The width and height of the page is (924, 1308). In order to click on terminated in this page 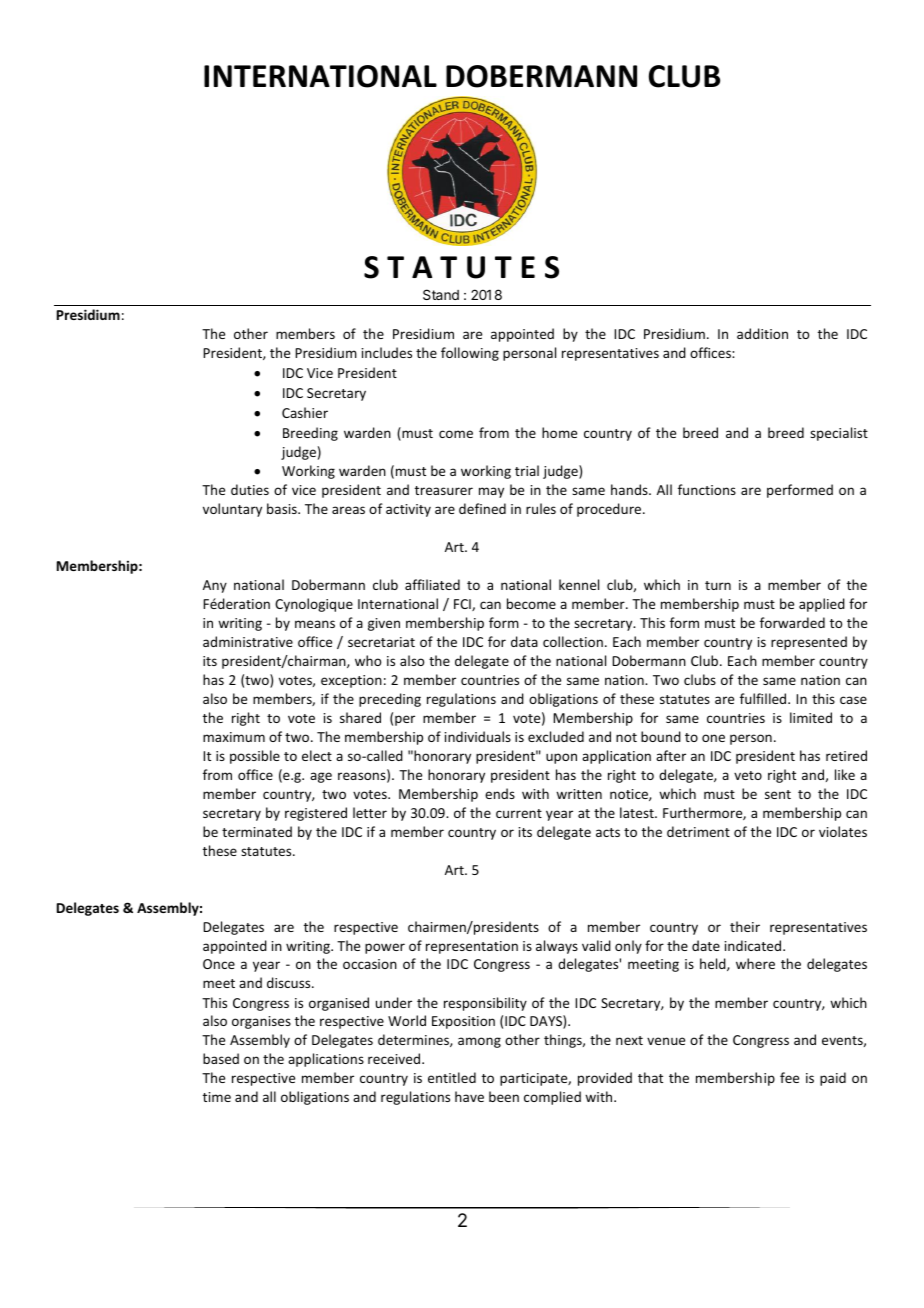, I will do `click(257, 831)`.
